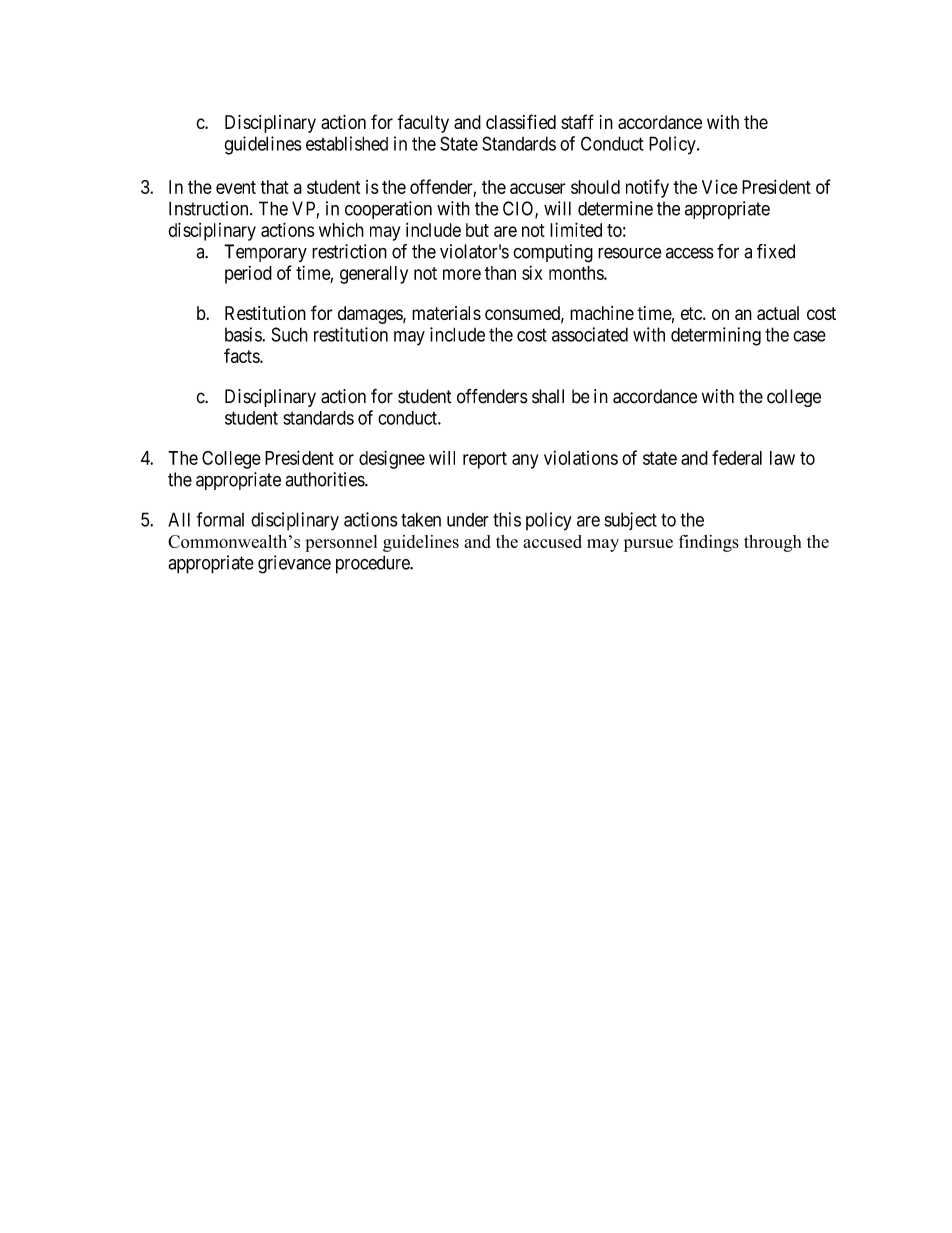  Describe the element at coordinates (716, 336) in the screenshot. I see `determining` at that location.
